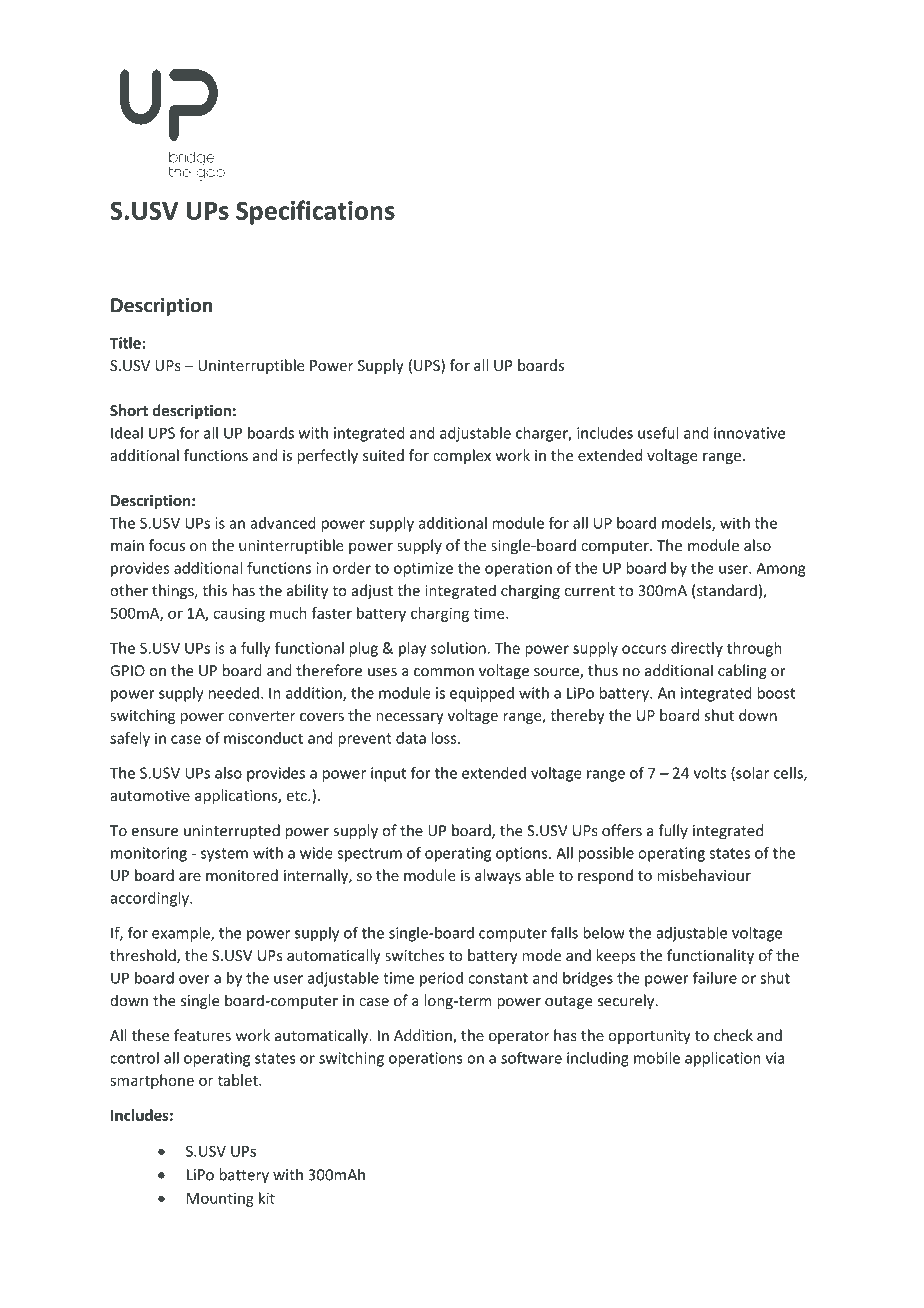  Describe the element at coordinates (749, 433) in the screenshot. I see `innovative` at that location.
